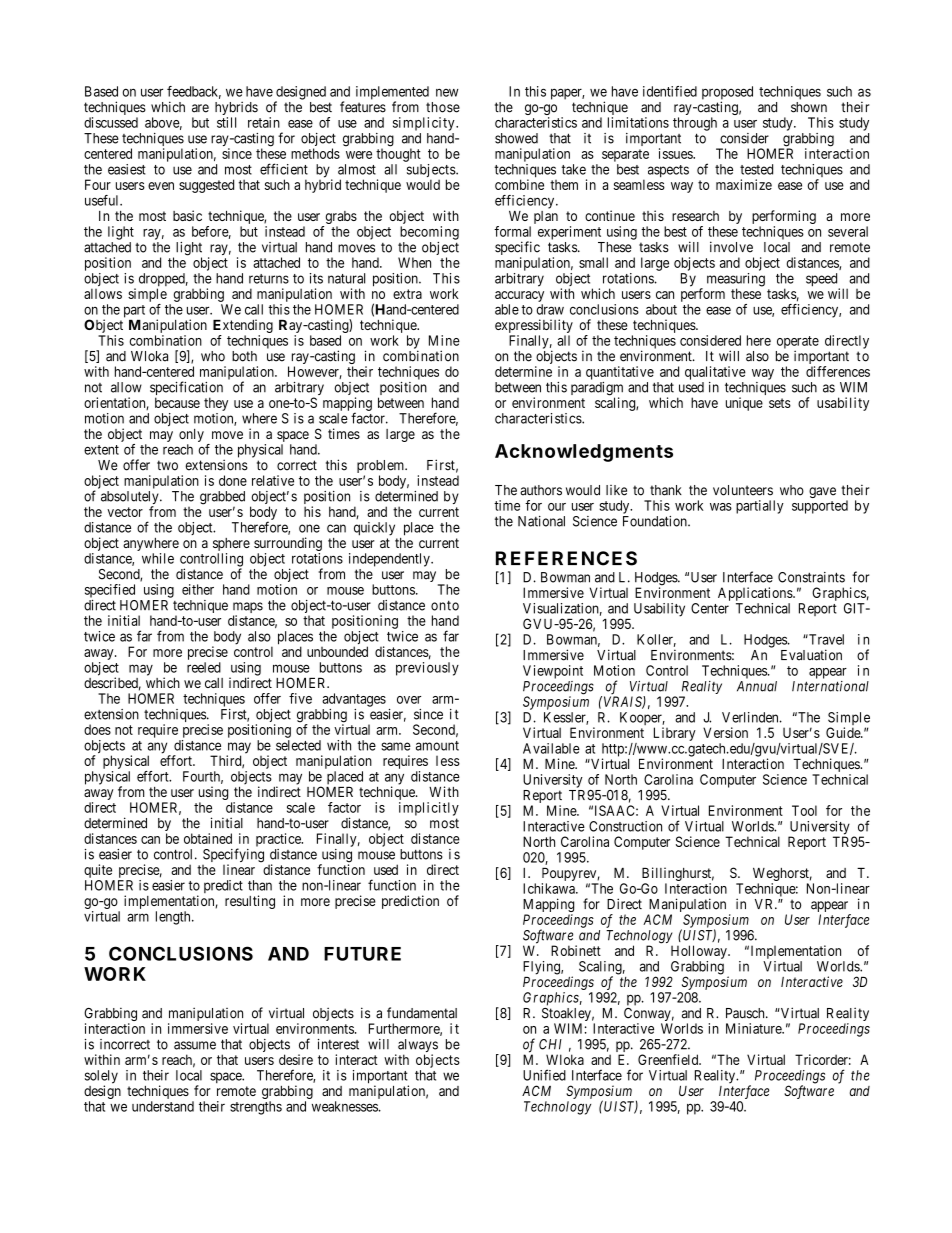 The height and width of the screenshot is (1233, 952). Describe the element at coordinates (244, 356) in the screenshot. I see `both` at that location.
